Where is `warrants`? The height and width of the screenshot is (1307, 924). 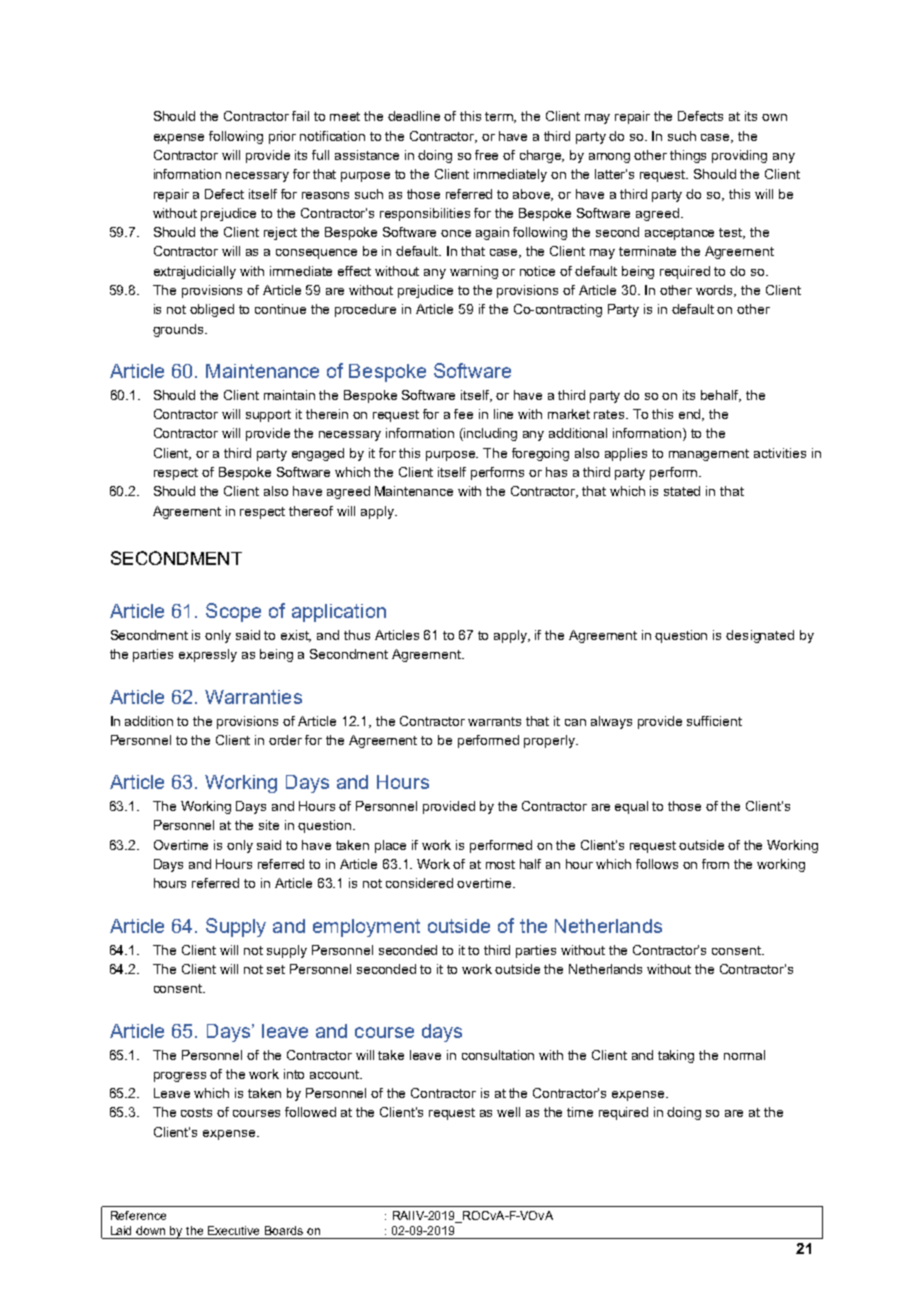
warrants is located at coordinates (494, 721).
